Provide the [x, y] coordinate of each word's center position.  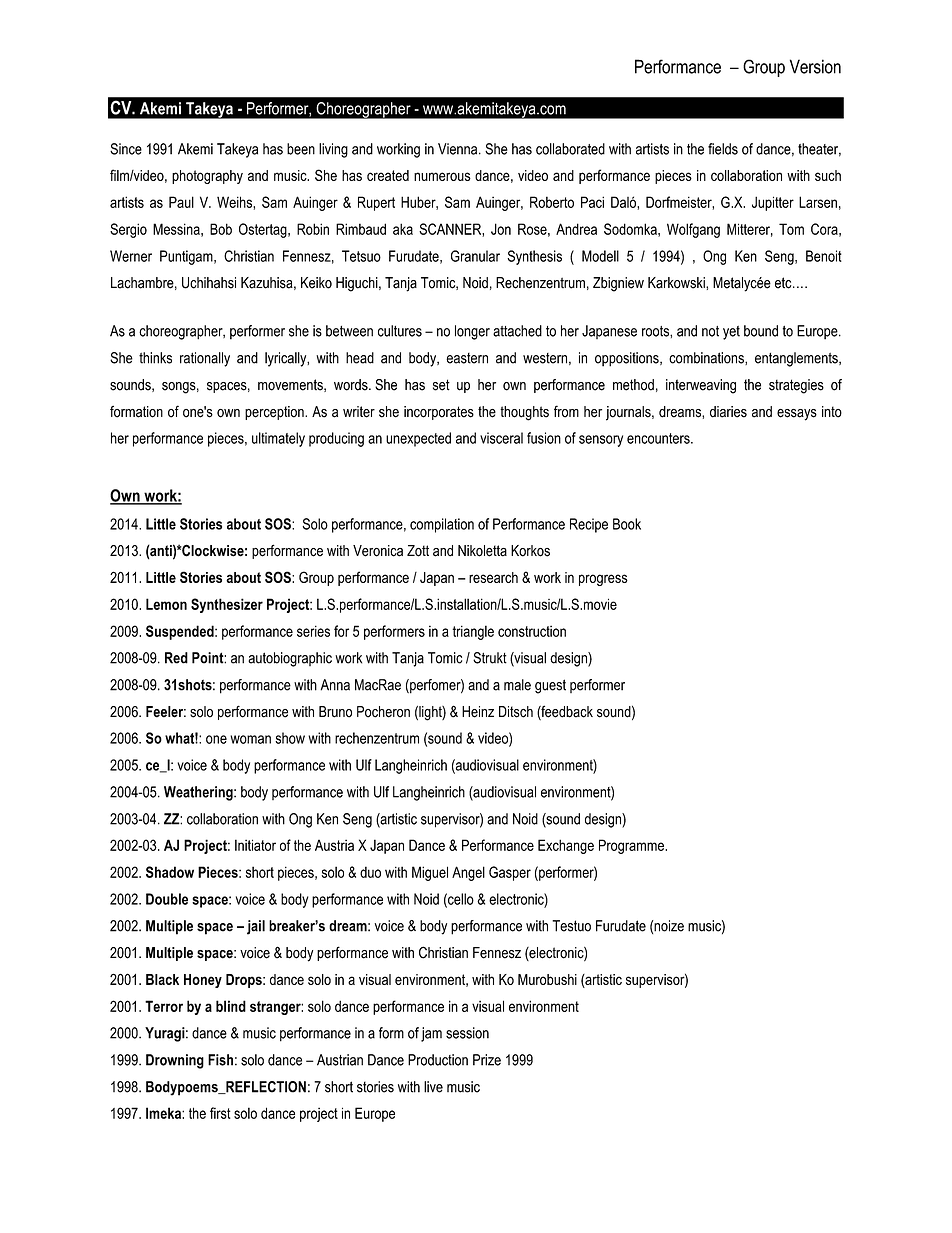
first [220, 1113]
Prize [487, 1060]
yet [731, 333]
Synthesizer [227, 605]
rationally [205, 359]
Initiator [255, 845]
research [493, 577]
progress [603, 580]
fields [723, 149]
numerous [442, 176]
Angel [468, 873]
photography [207, 177]
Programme [632, 846]
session [467, 1033]
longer [472, 332]
